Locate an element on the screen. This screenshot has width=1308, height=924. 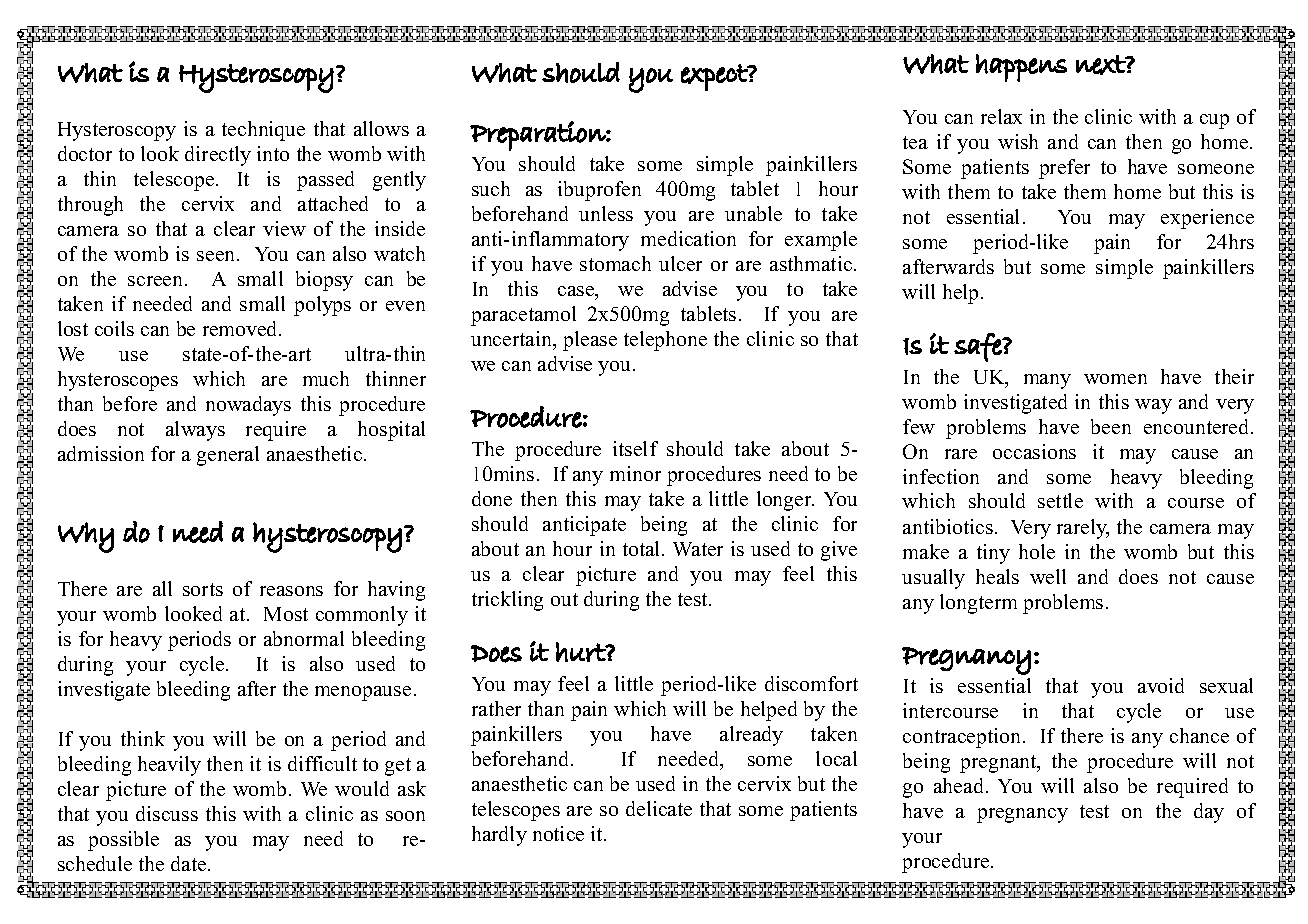
telephone is located at coordinates (665, 341).
